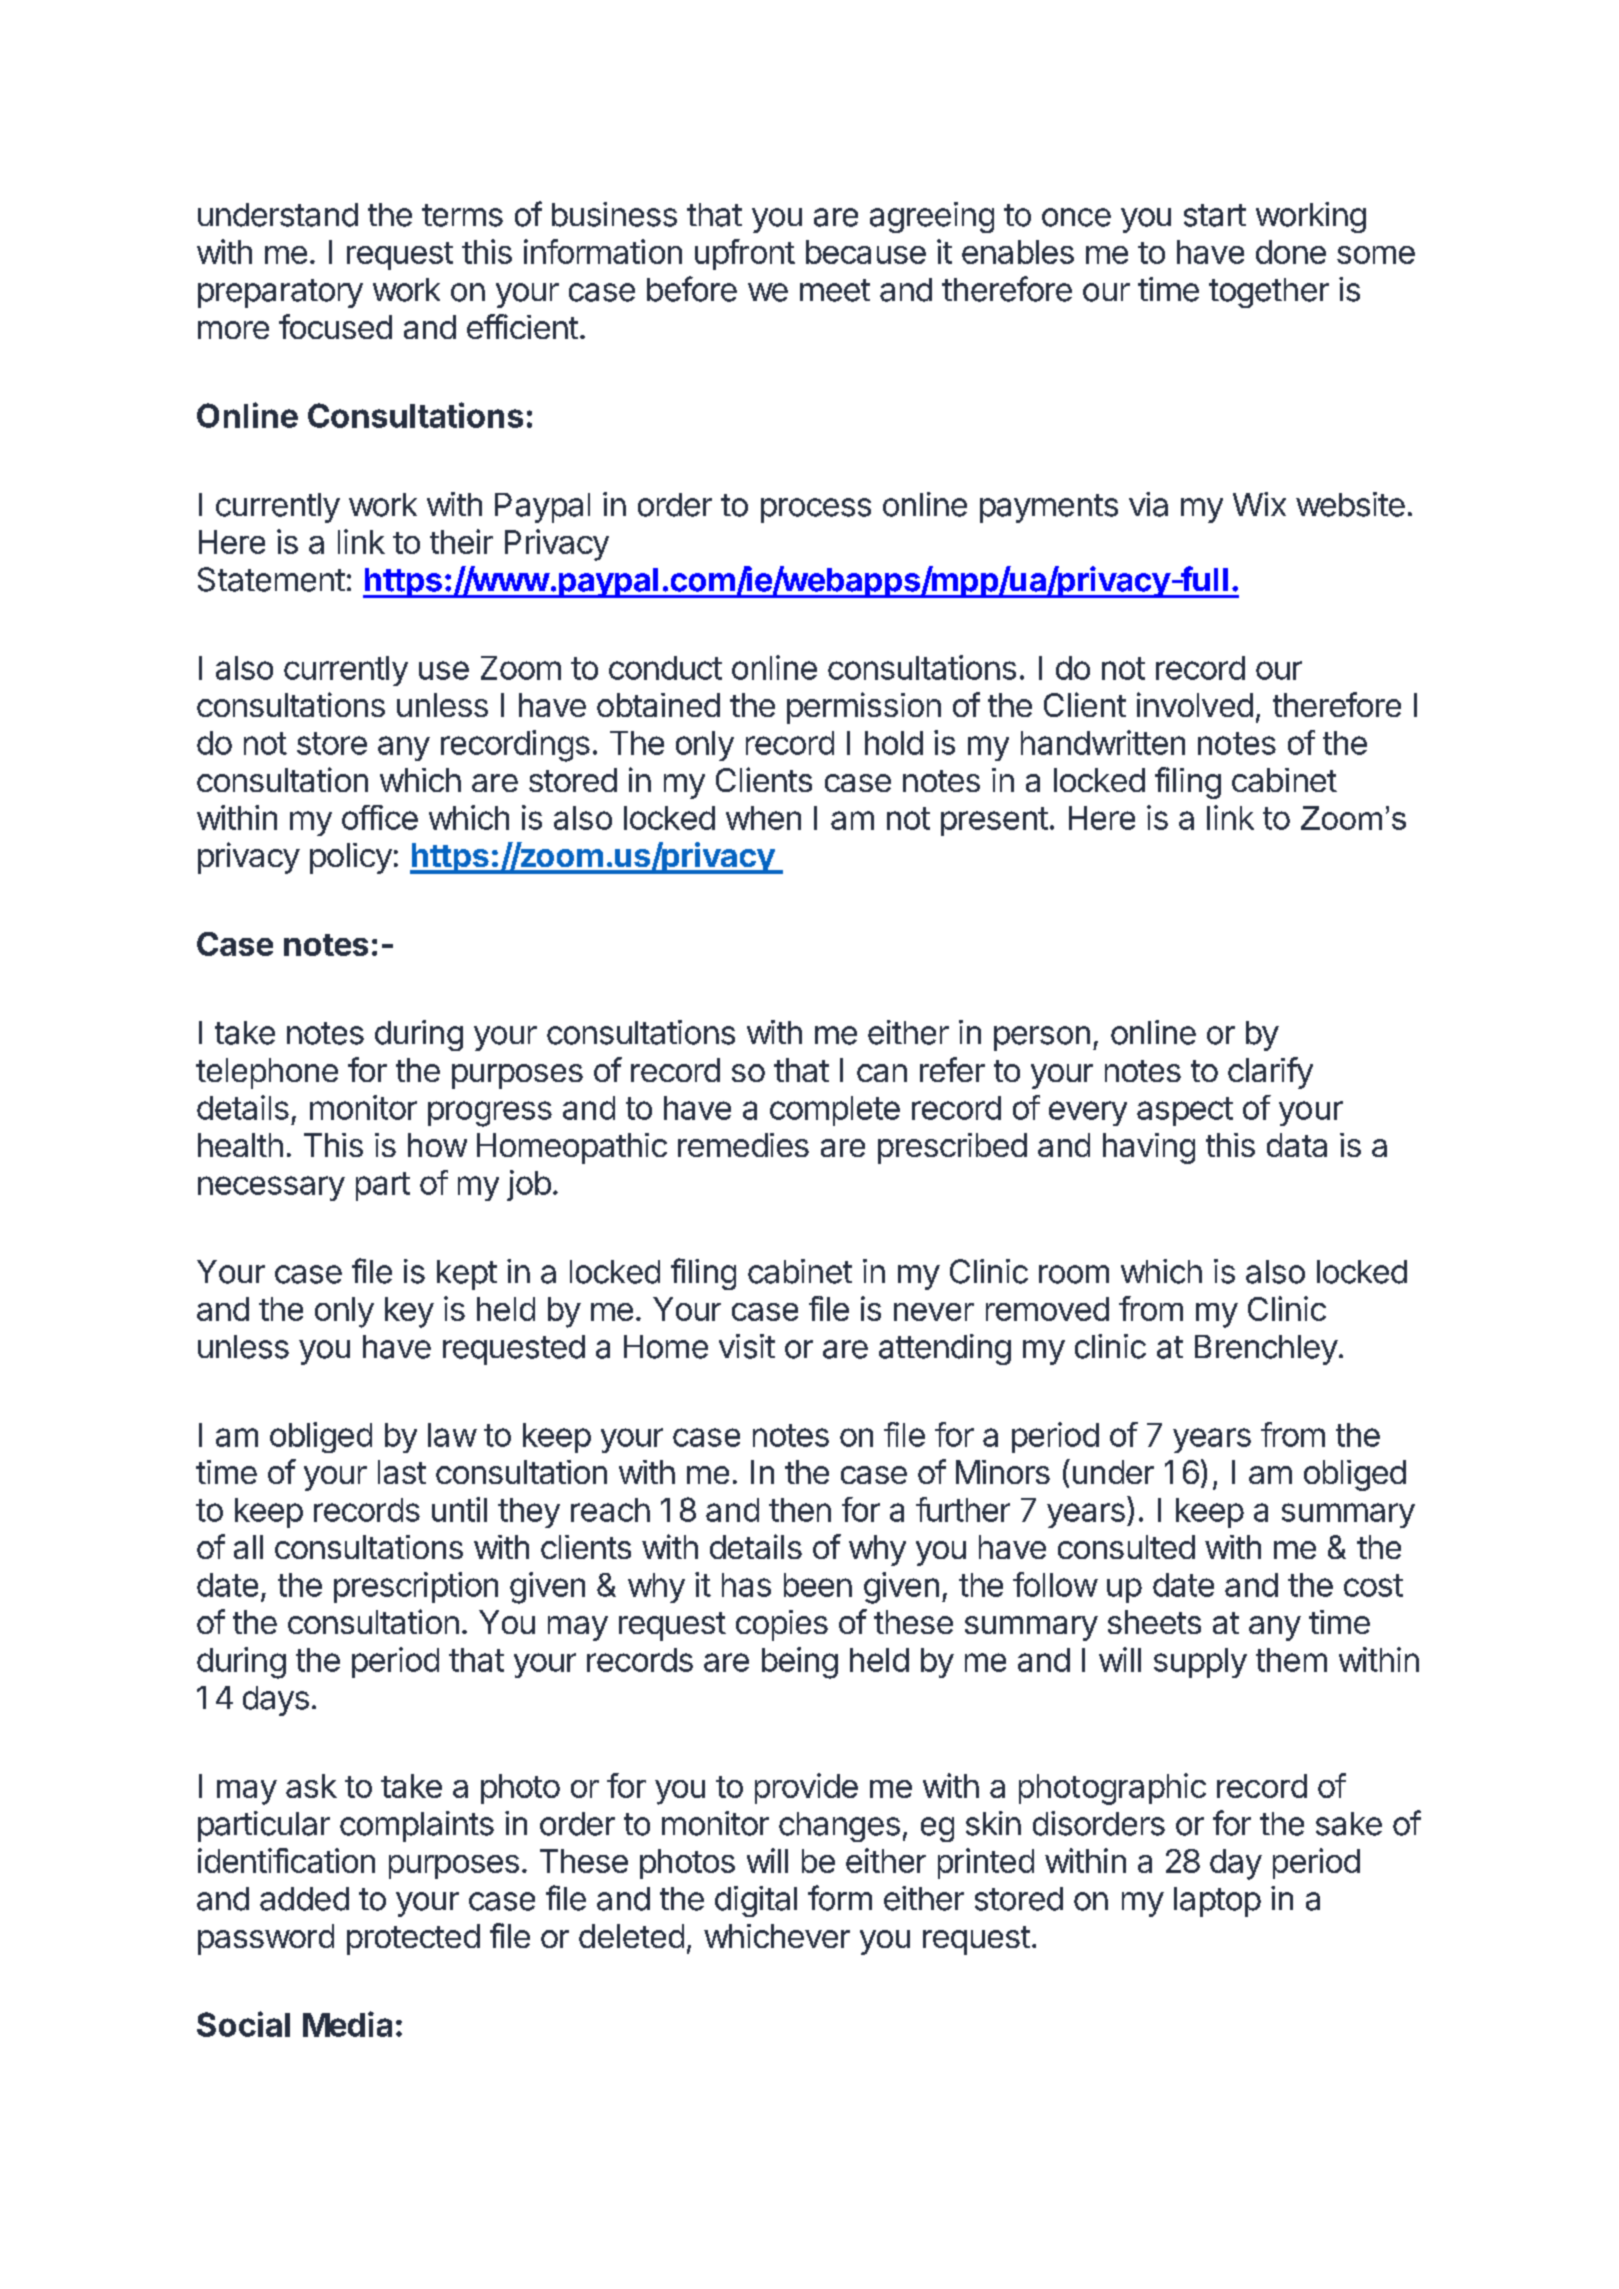 Image resolution: width=1619 pixels, height=2289 pixels. I want to click on visit, so click(747, 1346).
